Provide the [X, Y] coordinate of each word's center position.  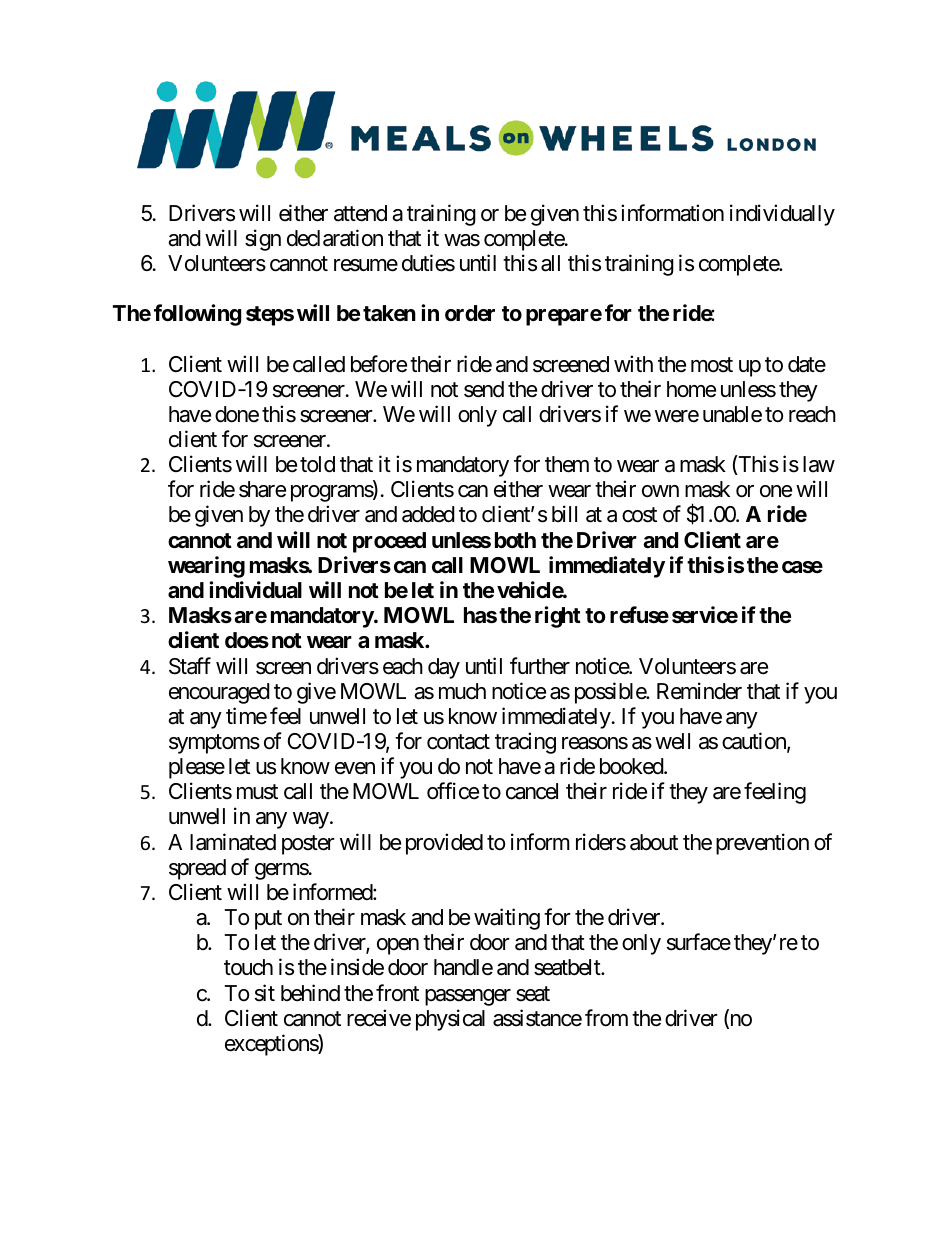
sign [263, 240]
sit [265, 993]
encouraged [219, 693]
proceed [389, 542]
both [515, 540]
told [317, 464]
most [712, 365]
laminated [233, 842]
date [807, 364]
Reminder [699, 691]
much [462, 691]
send [484, 389]
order [470, 313]
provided [444, 844]
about [654, 842]
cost [639, 515]
